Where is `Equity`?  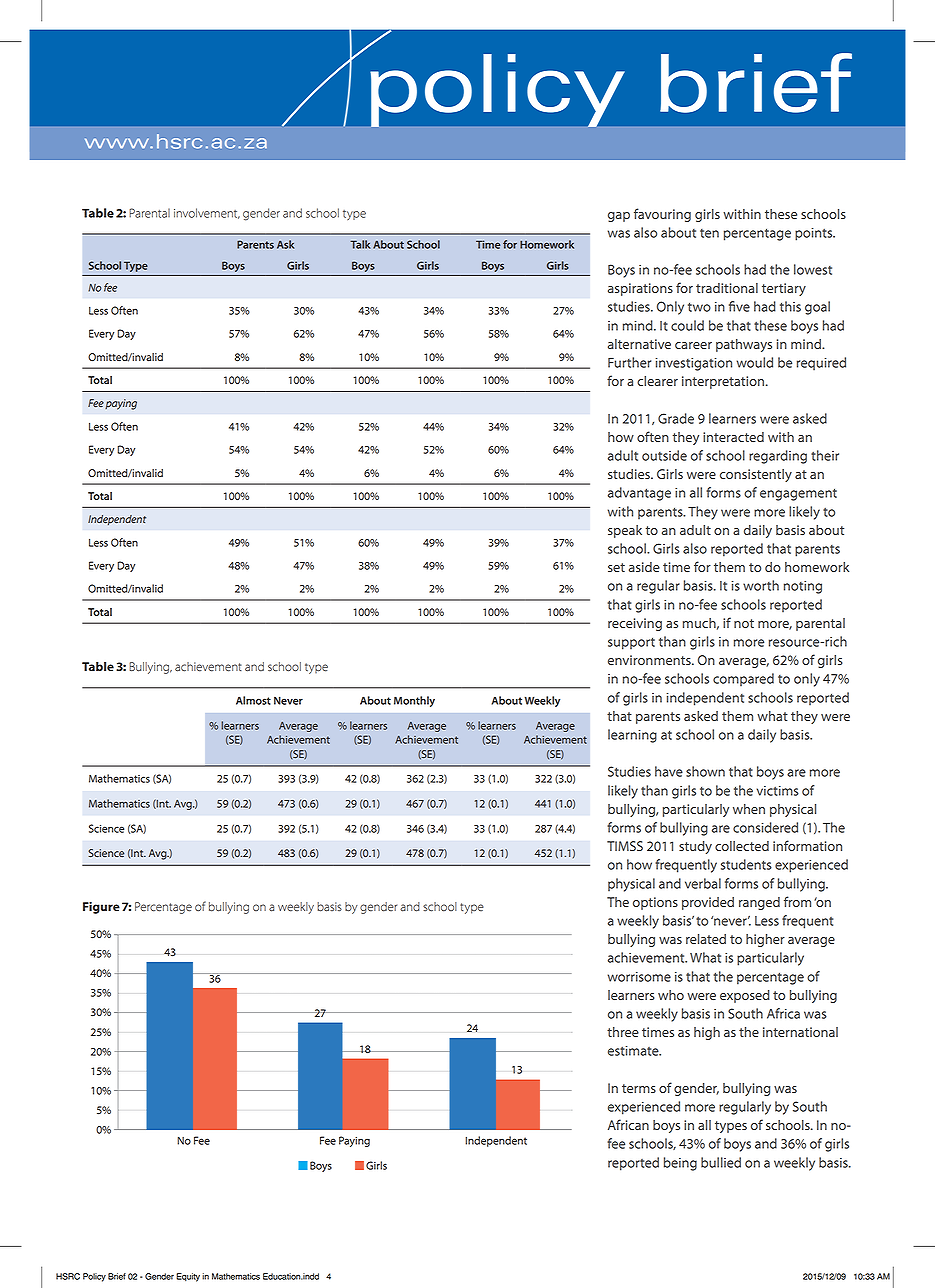 Equity is located at coordinates (188, 1277).
